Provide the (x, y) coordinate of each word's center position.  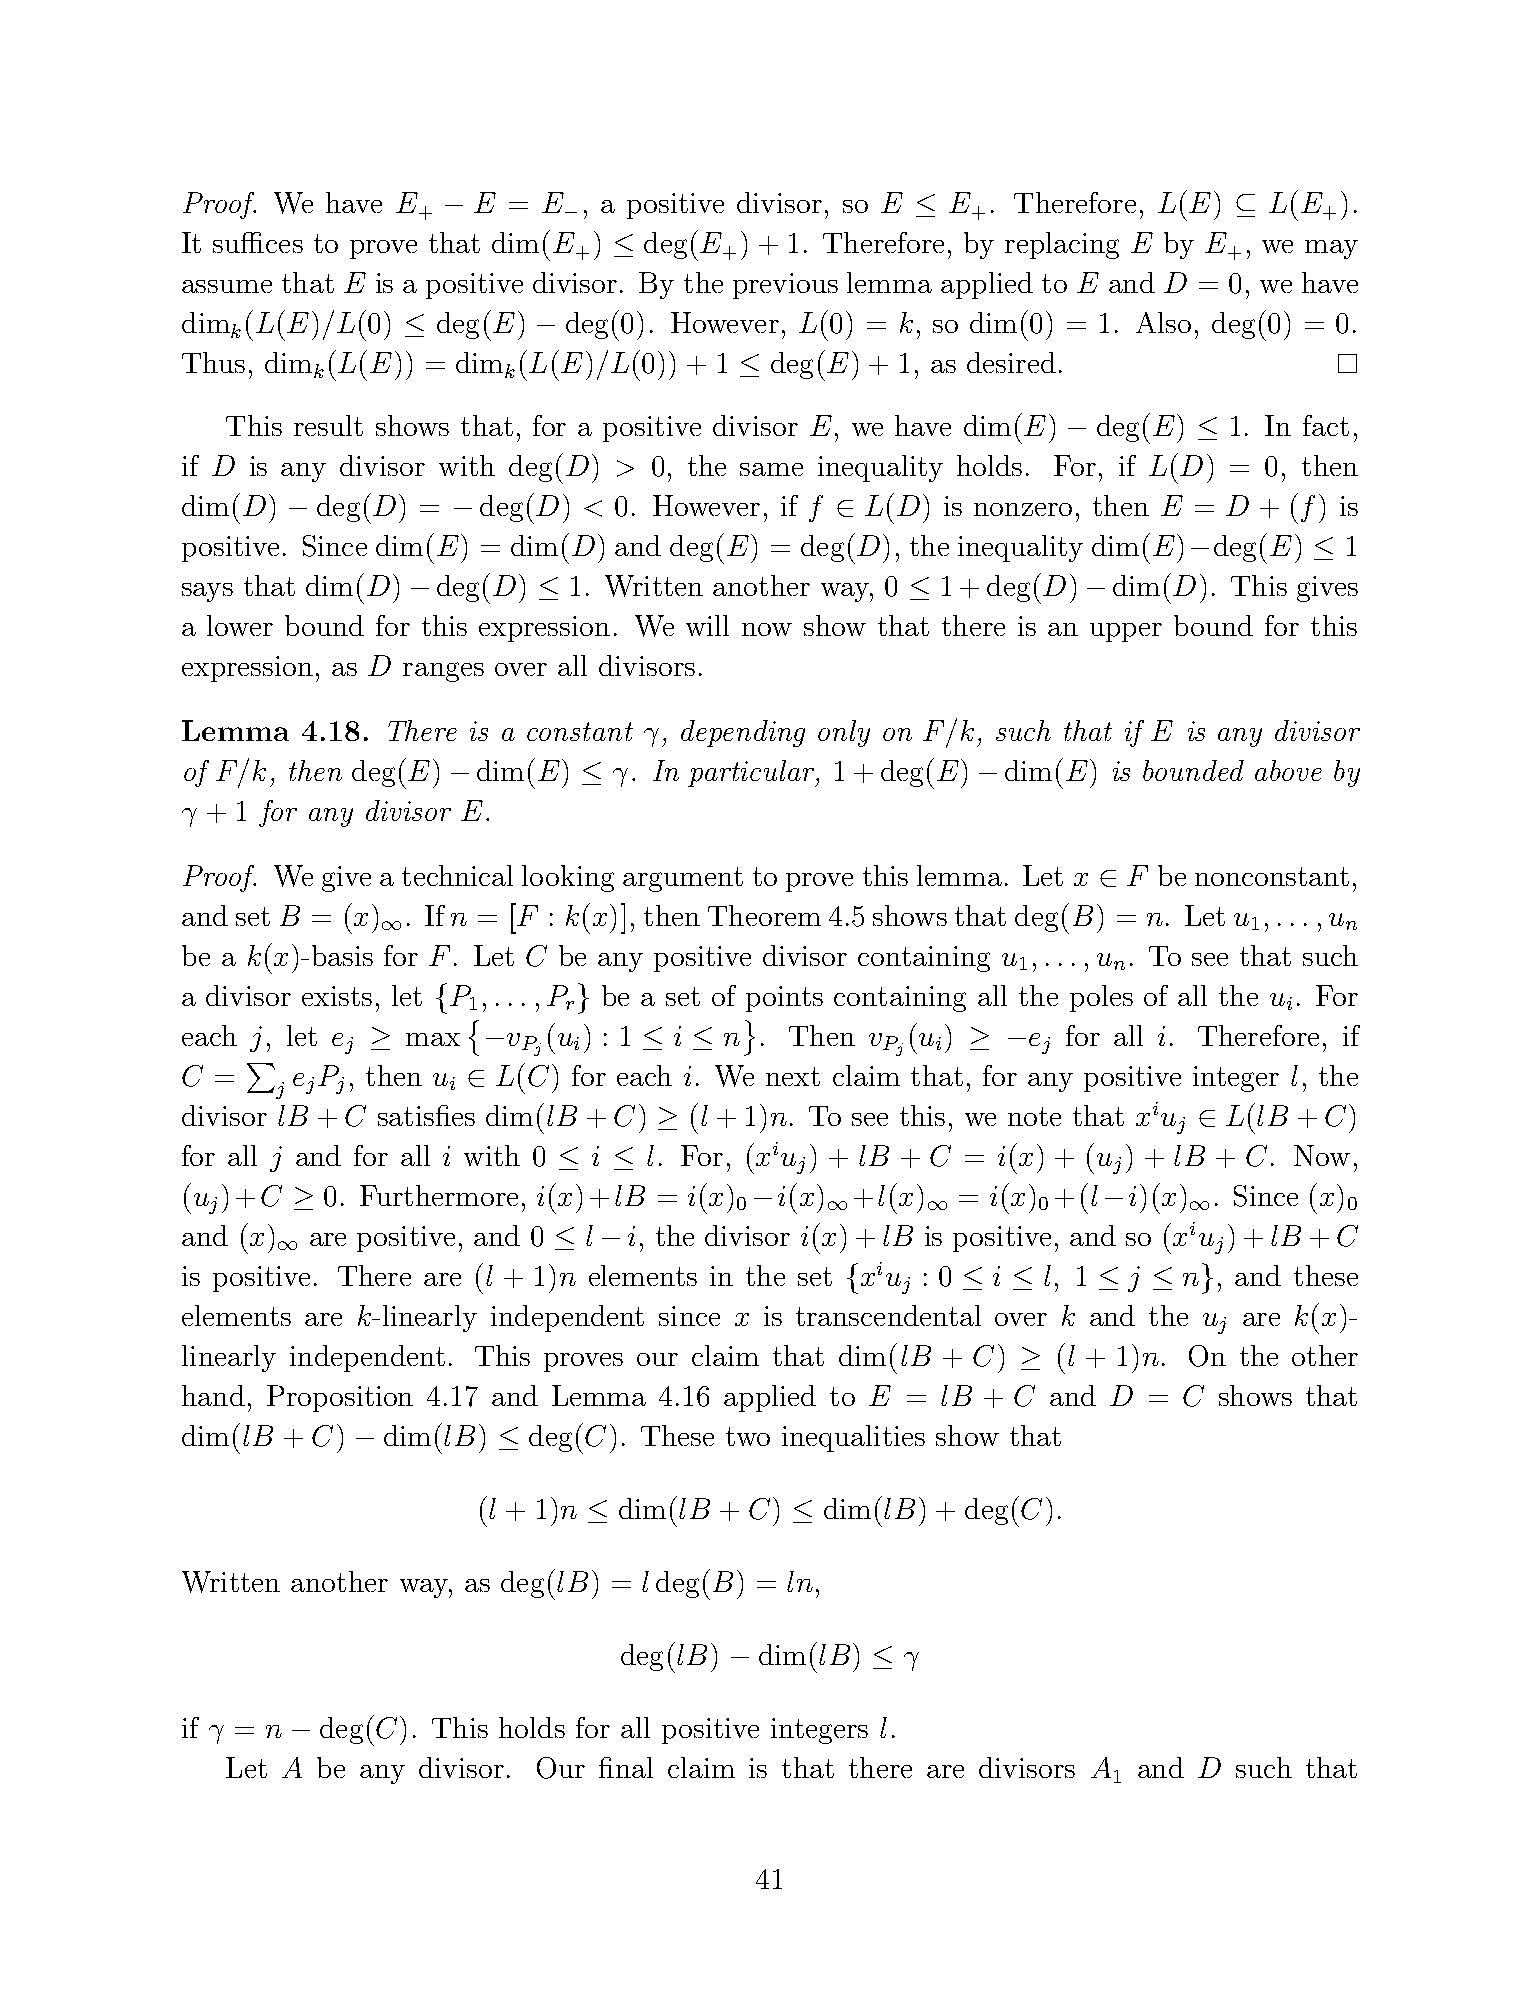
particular (752, 773)
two (748, 1436)
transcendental (888, 1315)
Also (1163, 322)
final (626, 1767)
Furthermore (439, 1195)
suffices (258, 242)
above (1288, 770)
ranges (443, 672)
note (1034, 1116)
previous (785, 286)
